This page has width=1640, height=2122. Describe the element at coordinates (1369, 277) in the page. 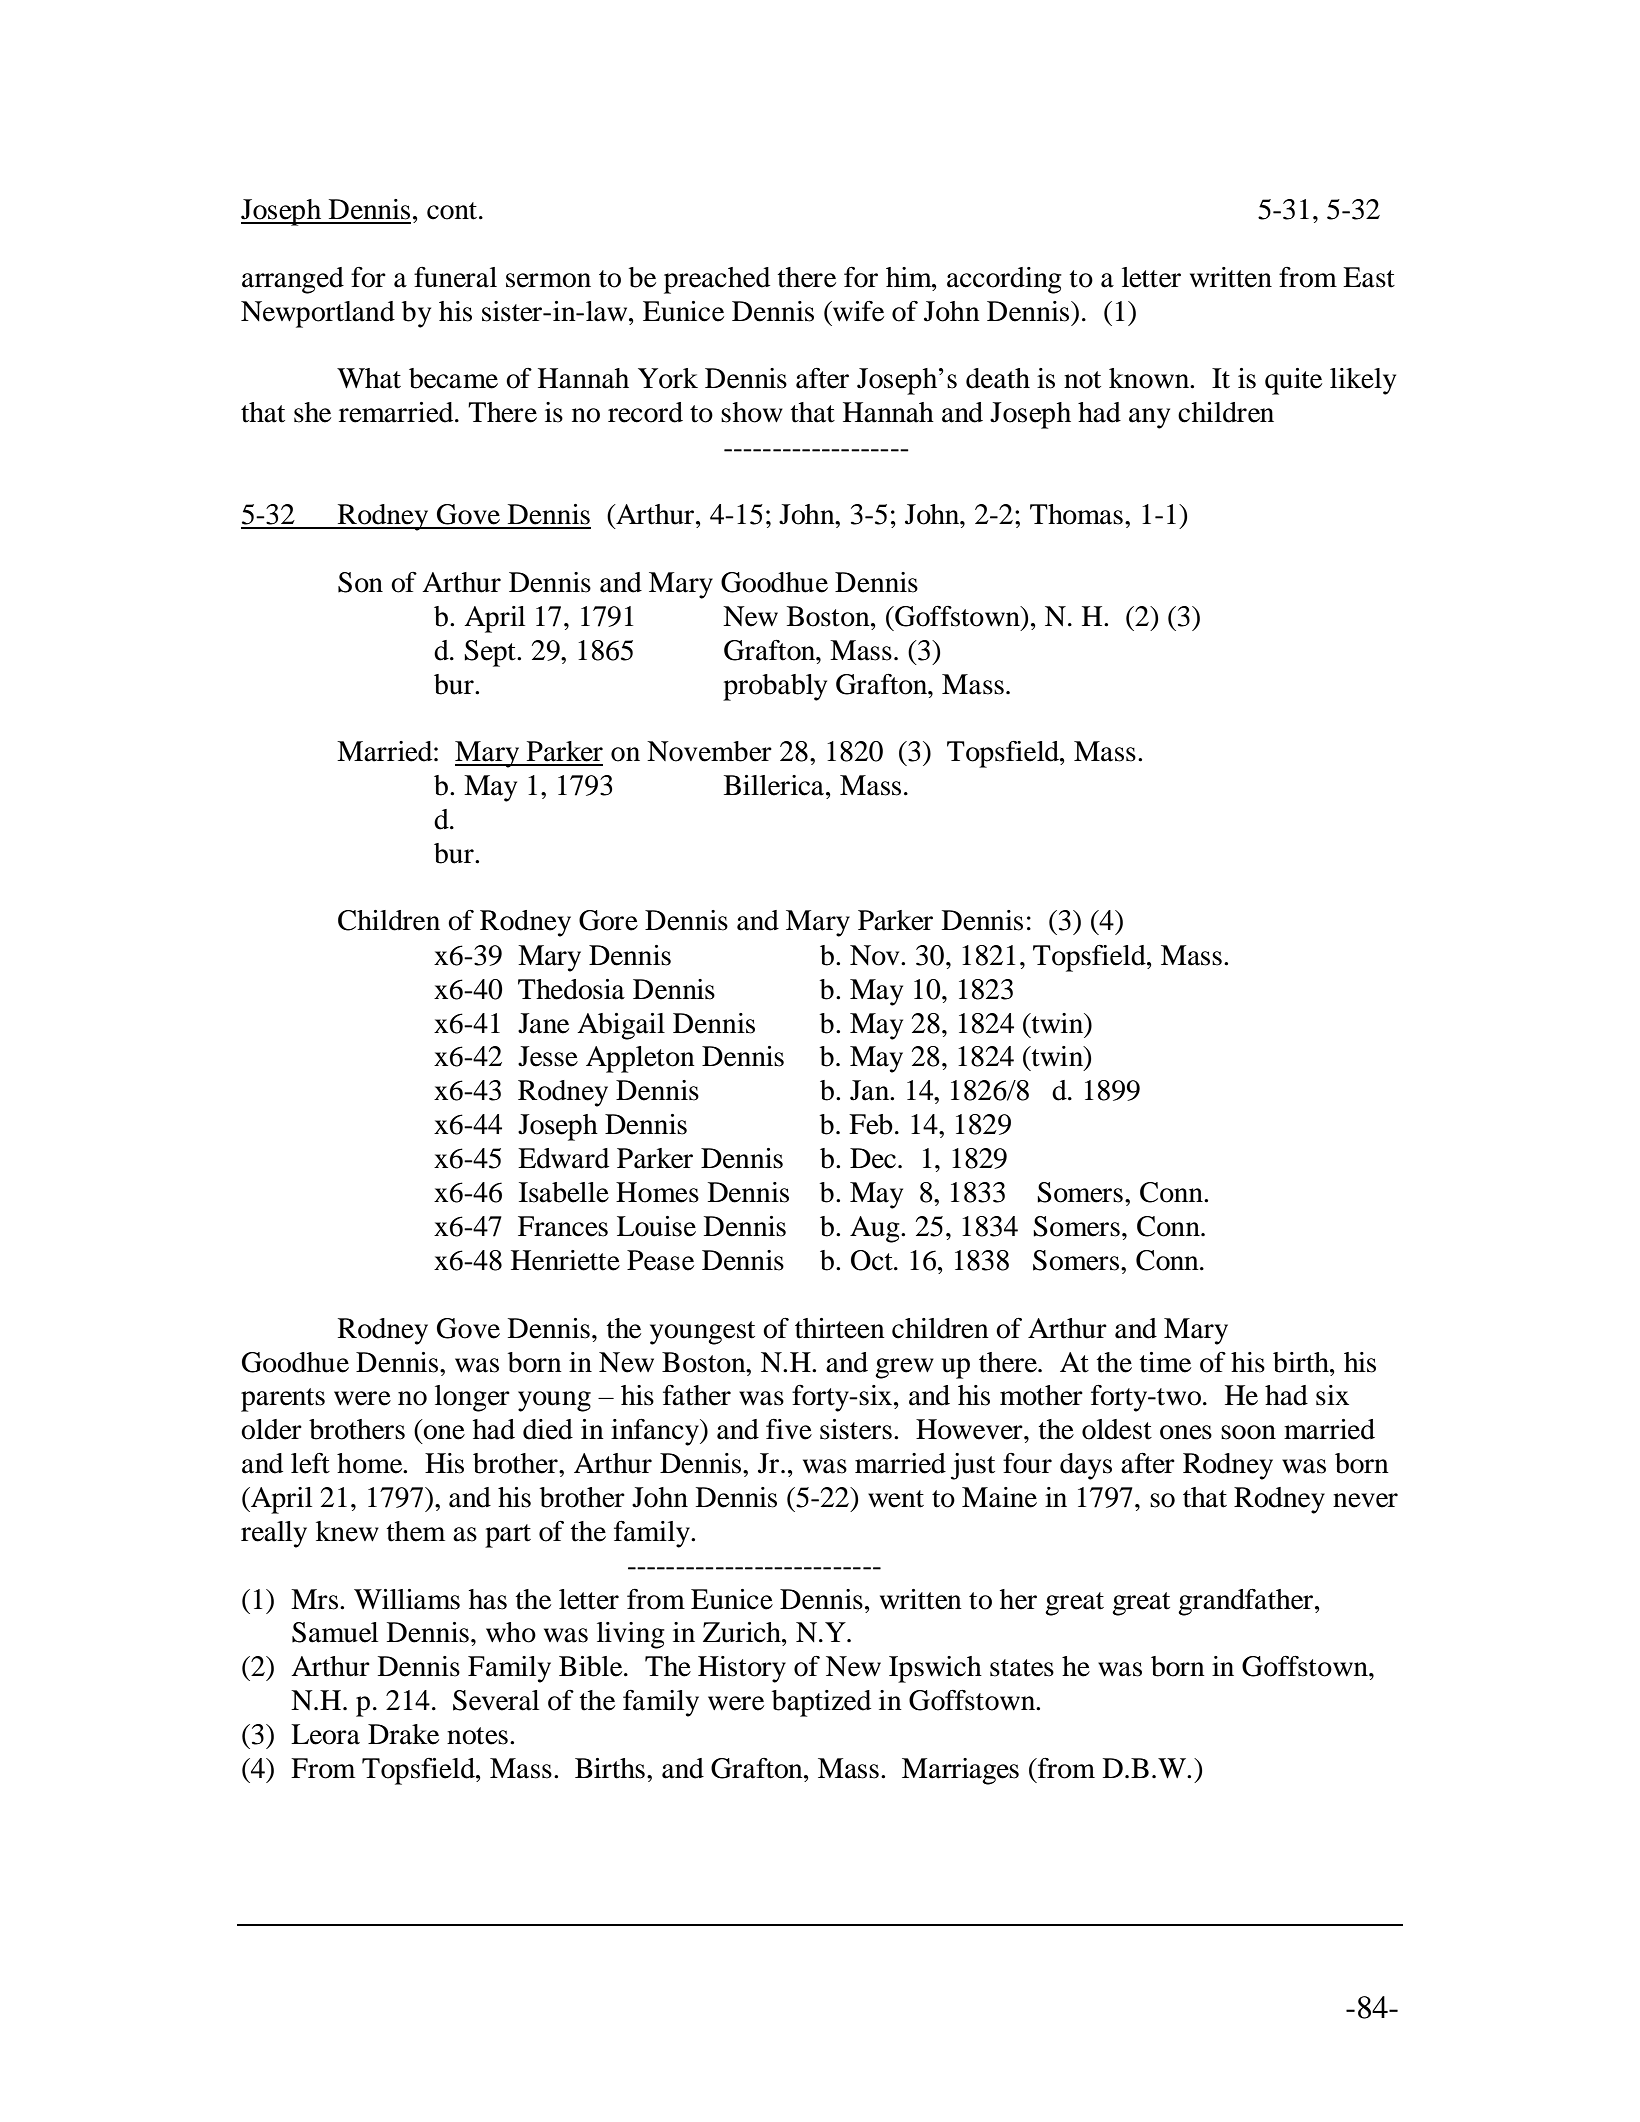

I see `East` at that location.
